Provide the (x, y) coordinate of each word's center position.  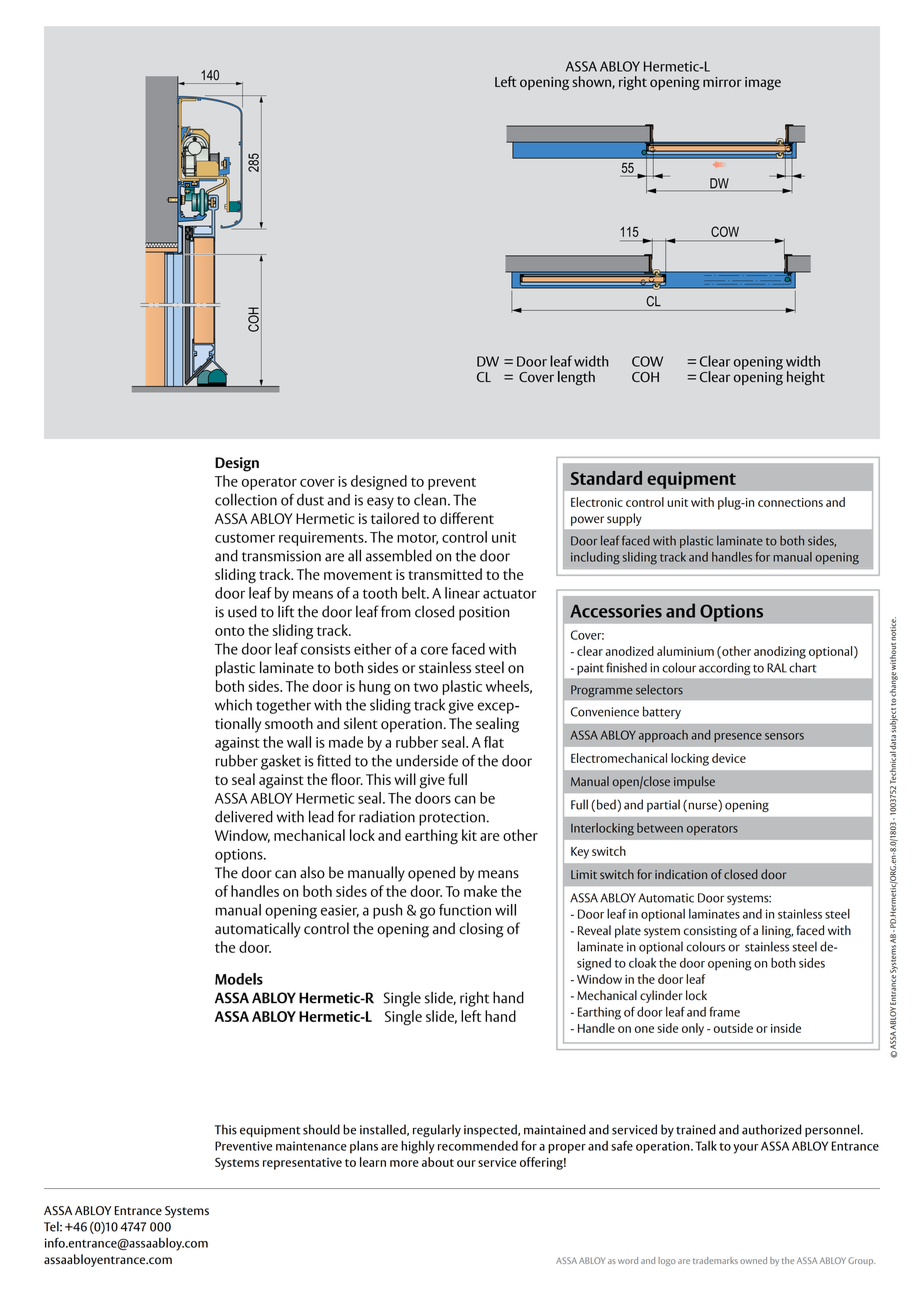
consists (325, 649)
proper (567, 1149)
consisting (710, 932)
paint (590, 669)
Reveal (594, 930)
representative (302, 1164)
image (763, 83)
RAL (777, 668)
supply (624, 519)
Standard (606, 478)
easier (340, 911)
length (576, 378)
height (806, 378)
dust (310, 500)
